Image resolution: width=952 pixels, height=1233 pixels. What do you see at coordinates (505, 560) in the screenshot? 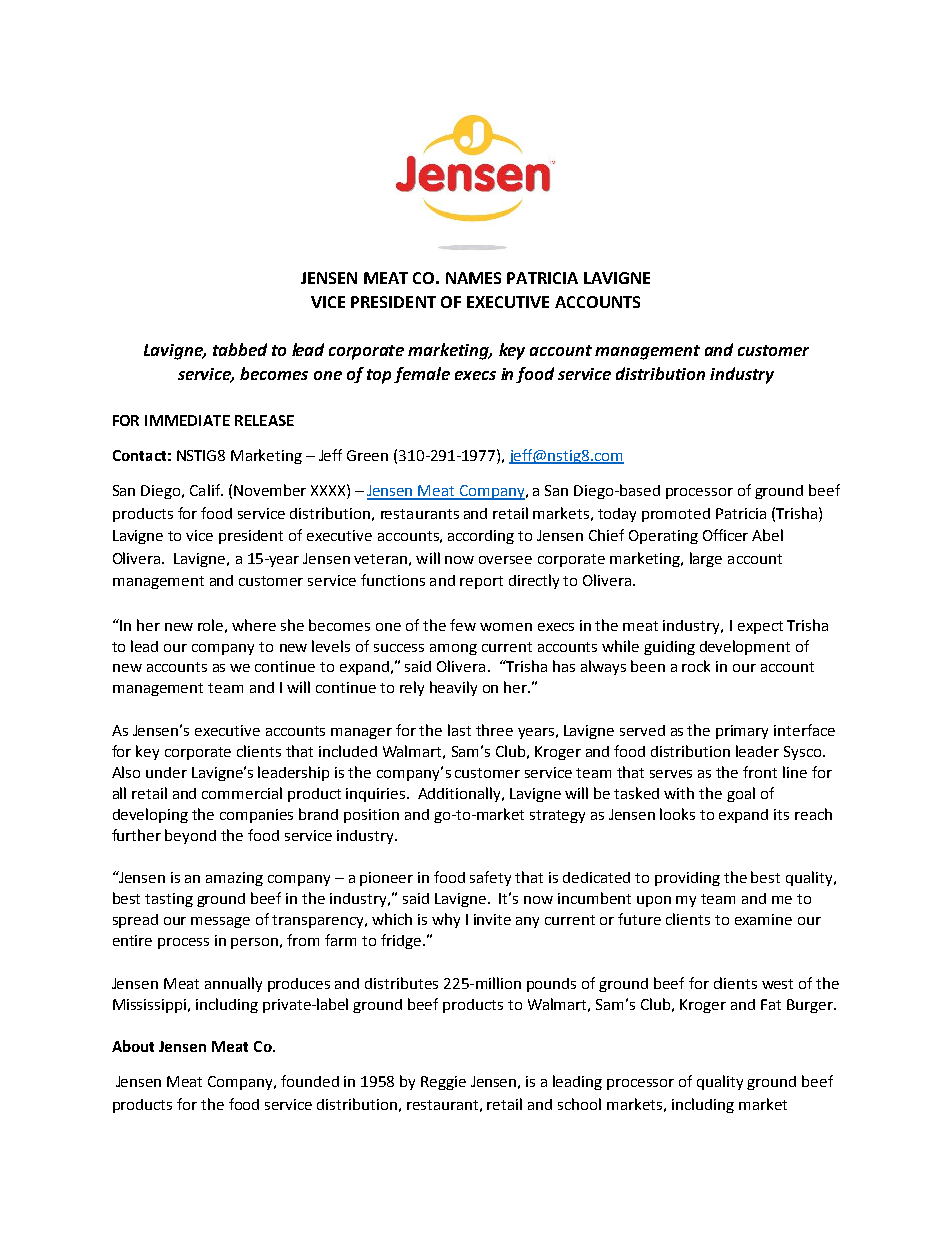
I see `oversee` at bounding box center [505, 560].
